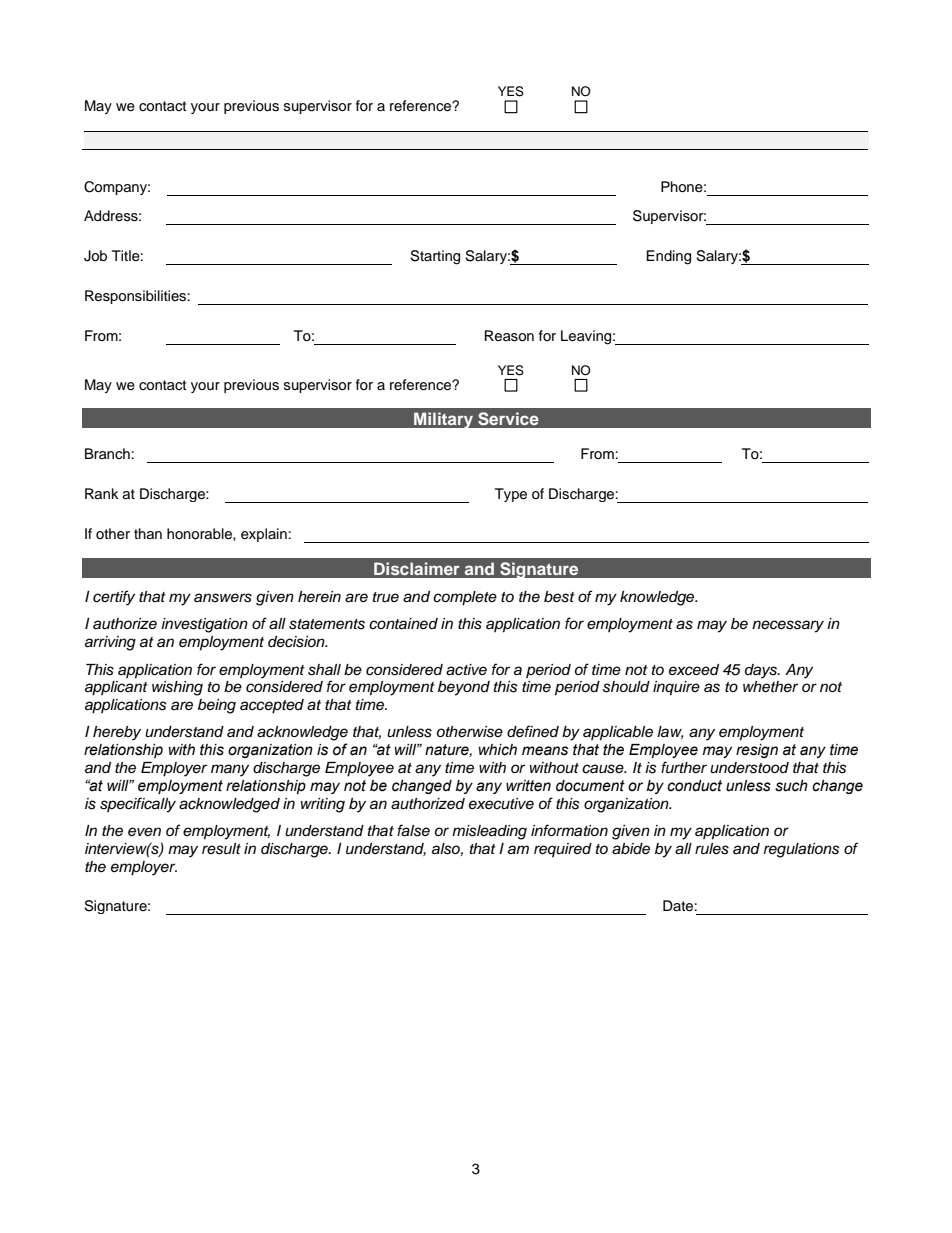 This image has height=1233, width=952. What do you see at coordinates (107, 453) in the image?
I see `Branch` at bounding box center [107, 453].
